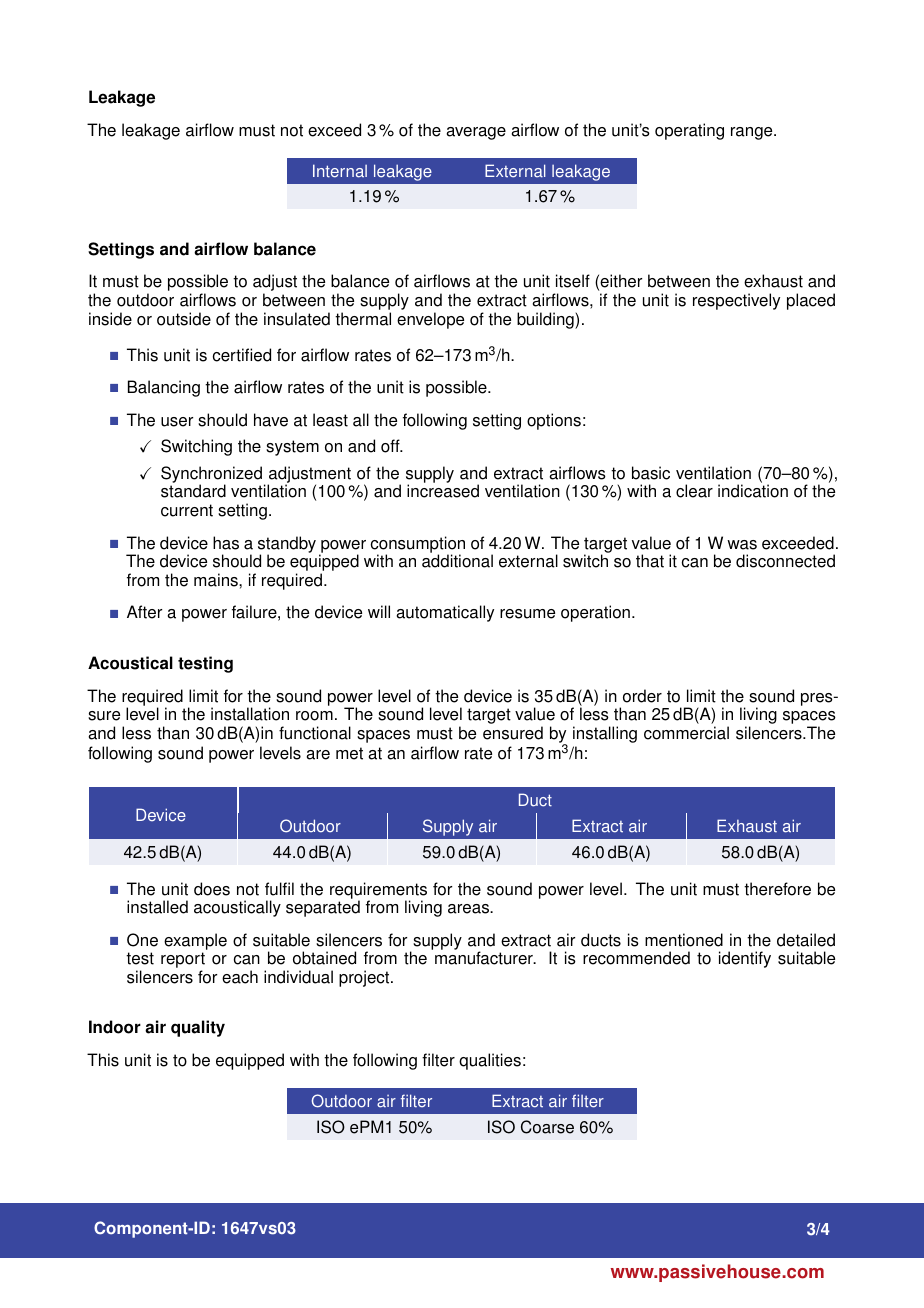 The image size is (924, 1308). I want to click on Balancing, so click(164, 388).
